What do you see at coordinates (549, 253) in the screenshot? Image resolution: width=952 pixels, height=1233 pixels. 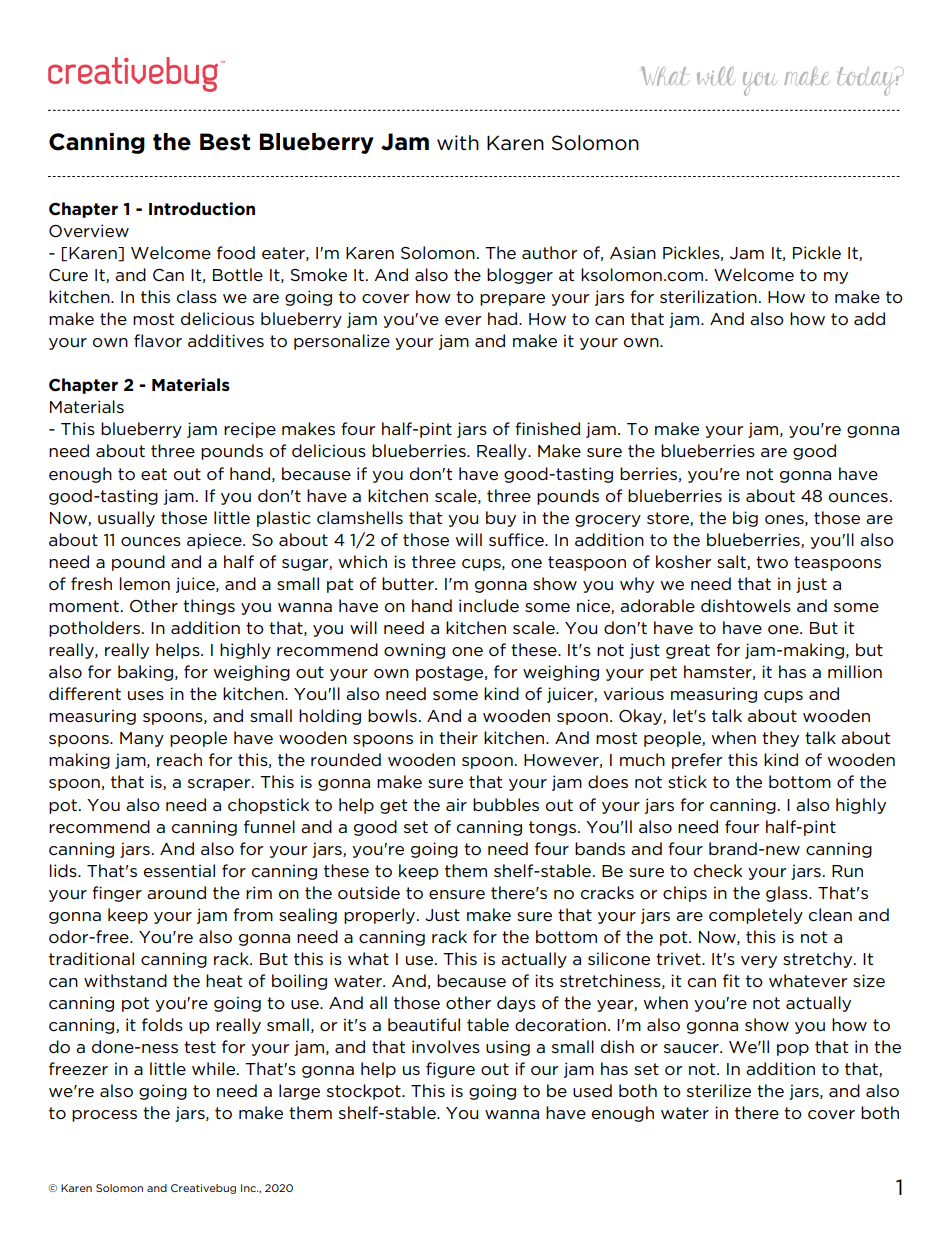 I see `author` at bounding box center [549, 253].
